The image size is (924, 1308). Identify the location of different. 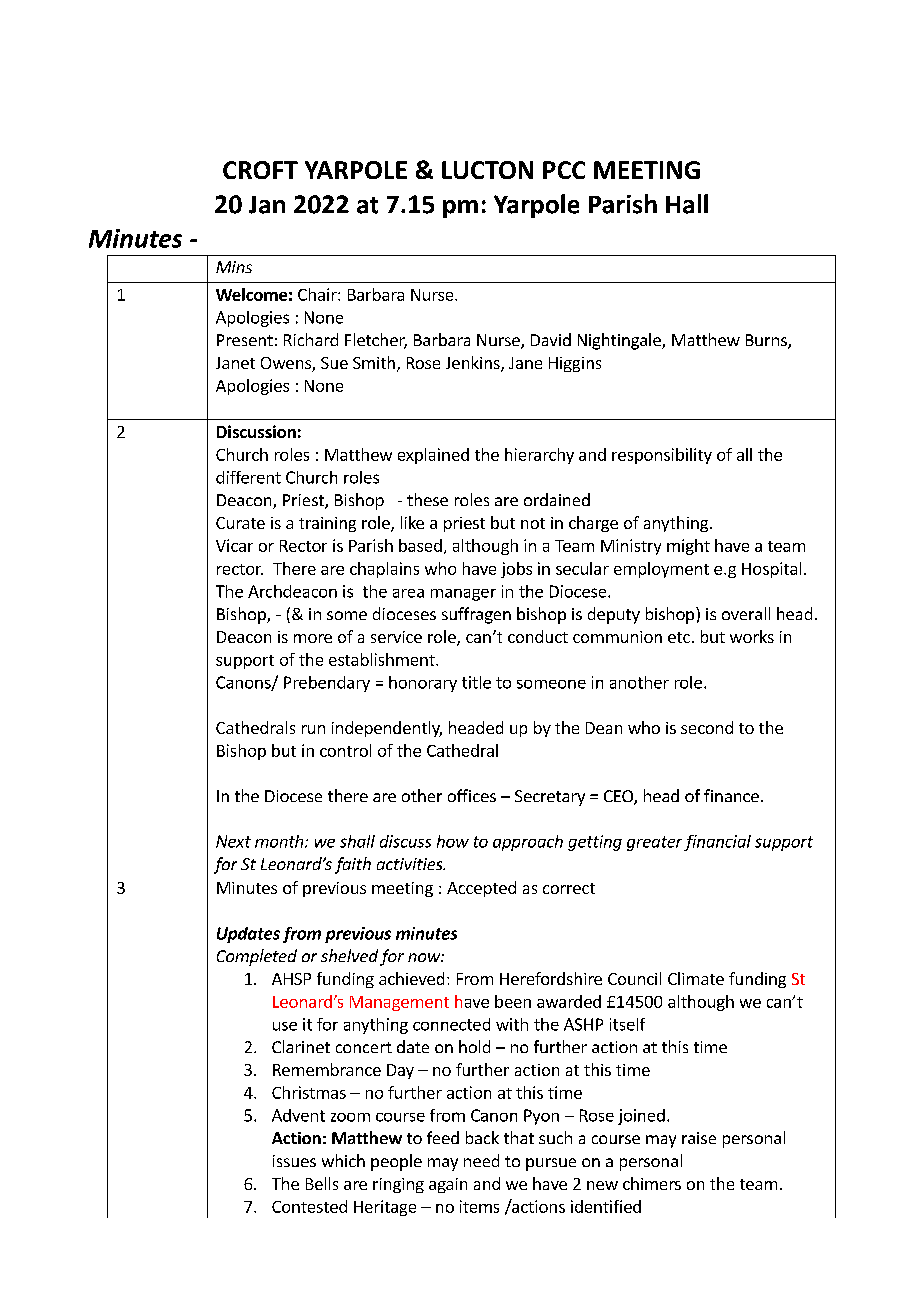
(248, 477).
